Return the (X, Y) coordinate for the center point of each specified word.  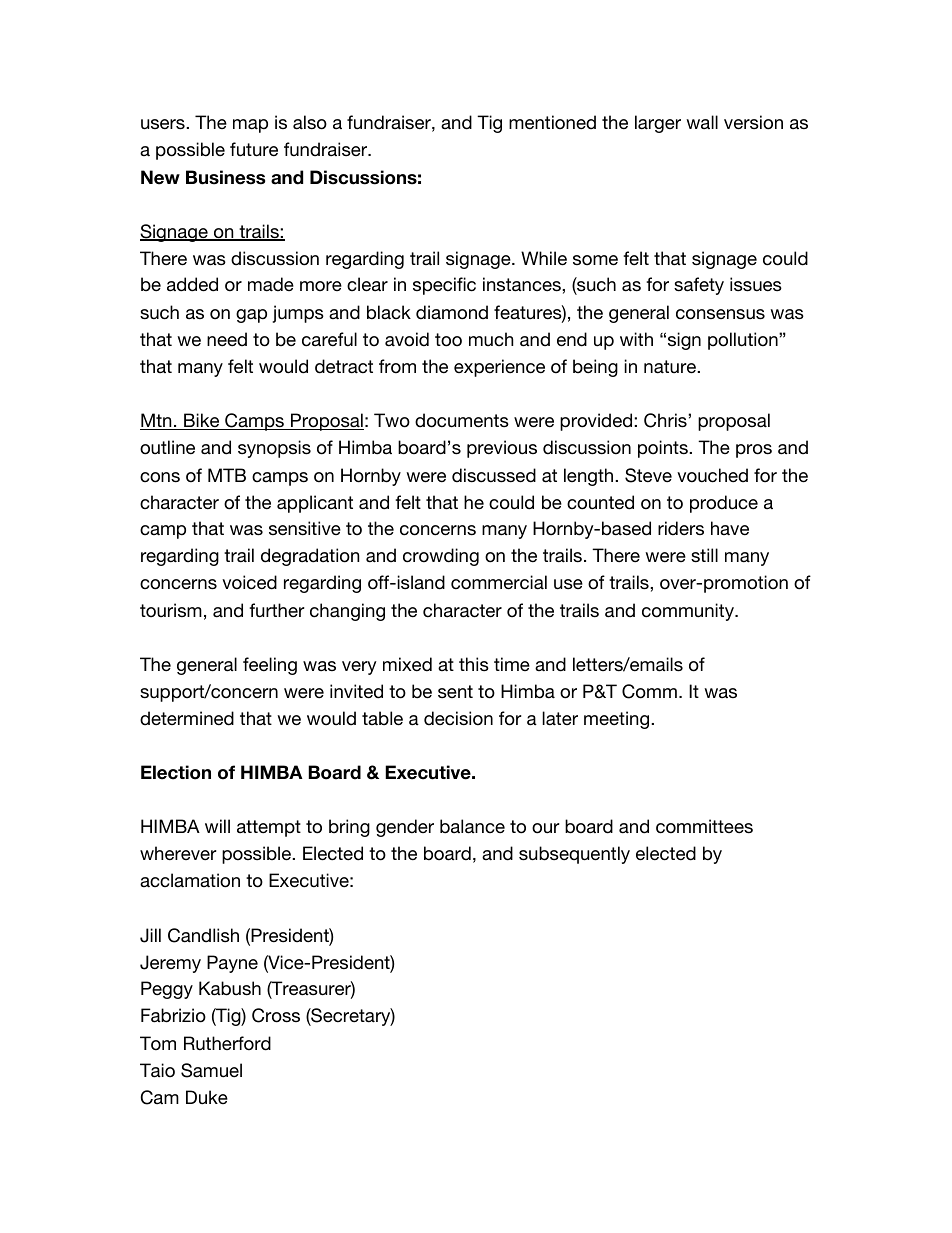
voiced (249, 582)
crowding (441, 557)
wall (702, 122)
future (254, 149)
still (704, 555)
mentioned (552, 122)
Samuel (211, 1070)
